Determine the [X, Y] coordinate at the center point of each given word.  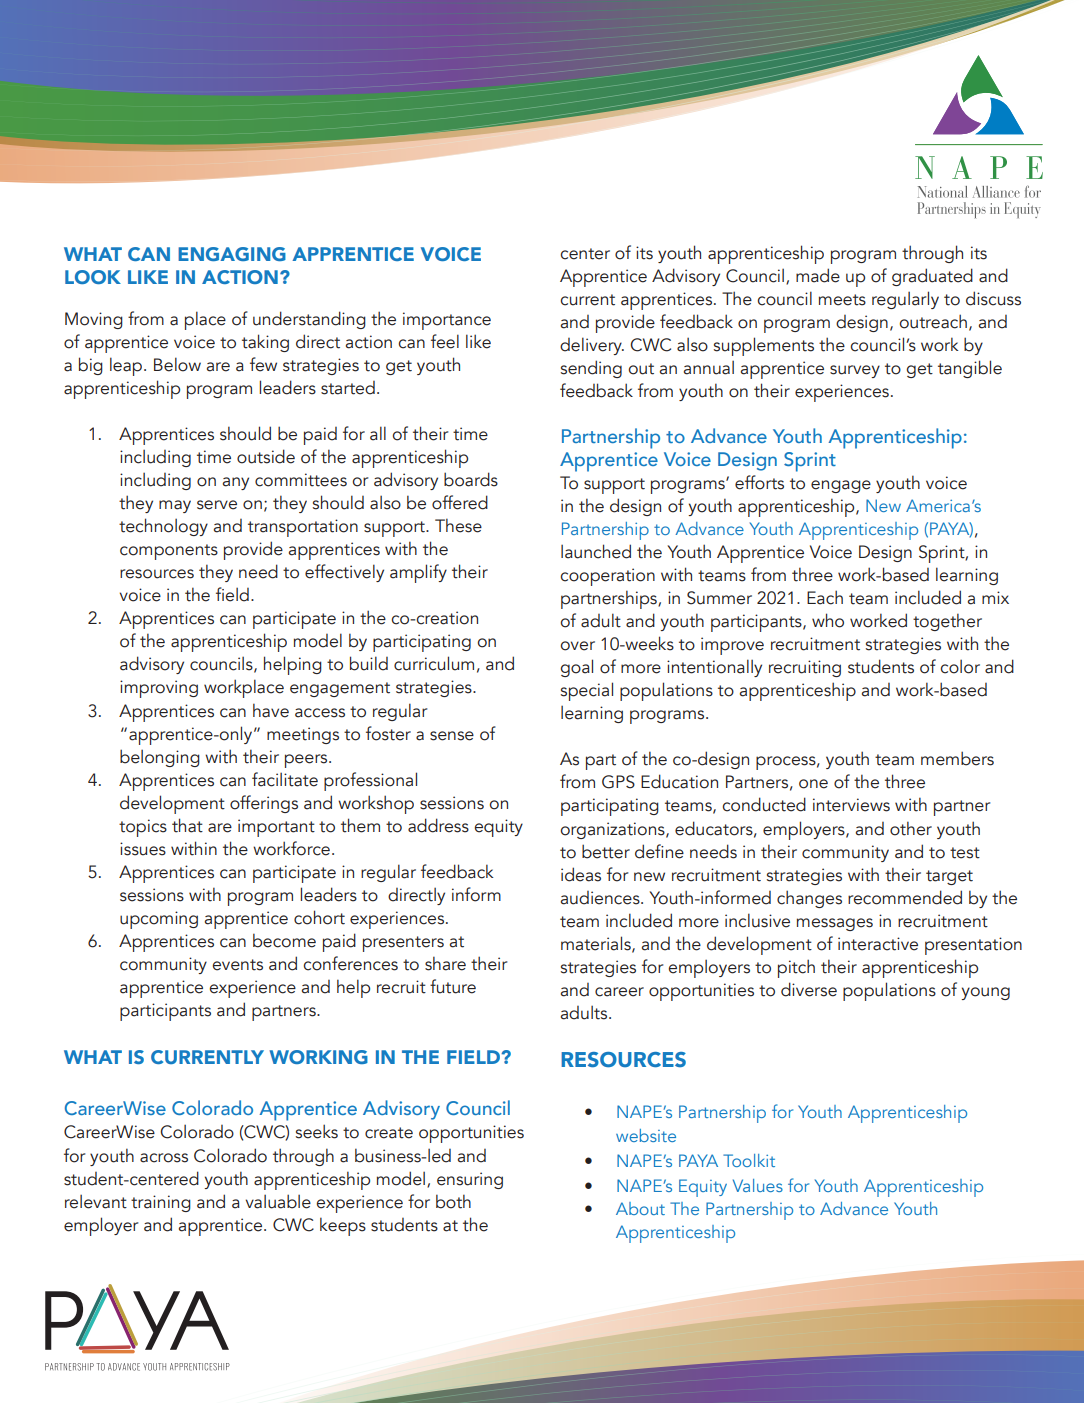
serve [217, 505]
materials [597, 944]
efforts [759, 482]
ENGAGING [232, 254]
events [237, 965]
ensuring [470, 1180]
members [957, 758]
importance [447, 321]
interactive [878, 944]
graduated [932, 277]
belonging [160, 758]
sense [452, 736]
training [161, 1203]
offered [460, 502]
